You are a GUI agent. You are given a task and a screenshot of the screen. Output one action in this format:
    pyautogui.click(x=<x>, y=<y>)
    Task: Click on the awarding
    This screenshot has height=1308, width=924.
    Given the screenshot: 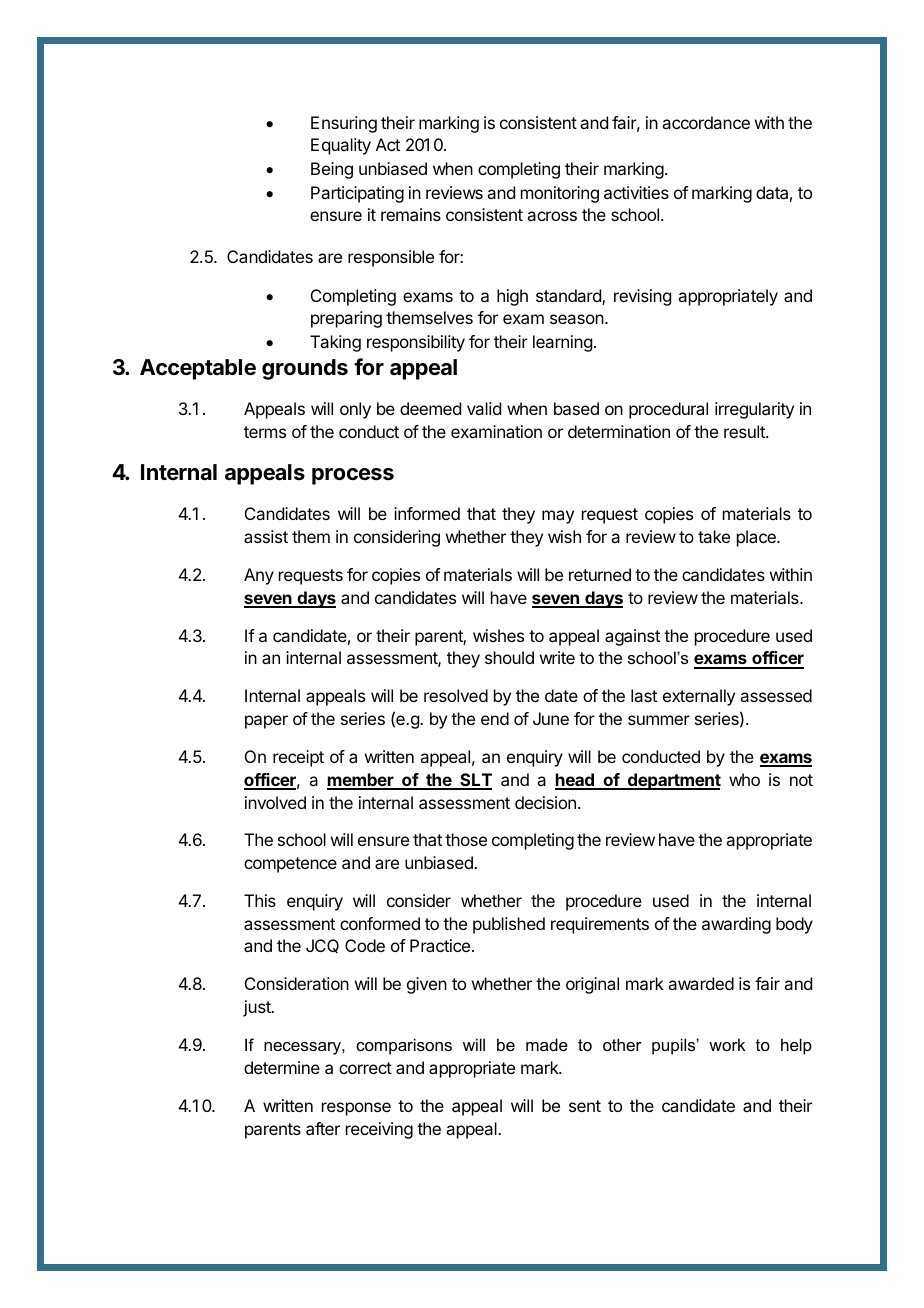 What is the action you would take?
    pyautogui.click(x=736, y=925)
